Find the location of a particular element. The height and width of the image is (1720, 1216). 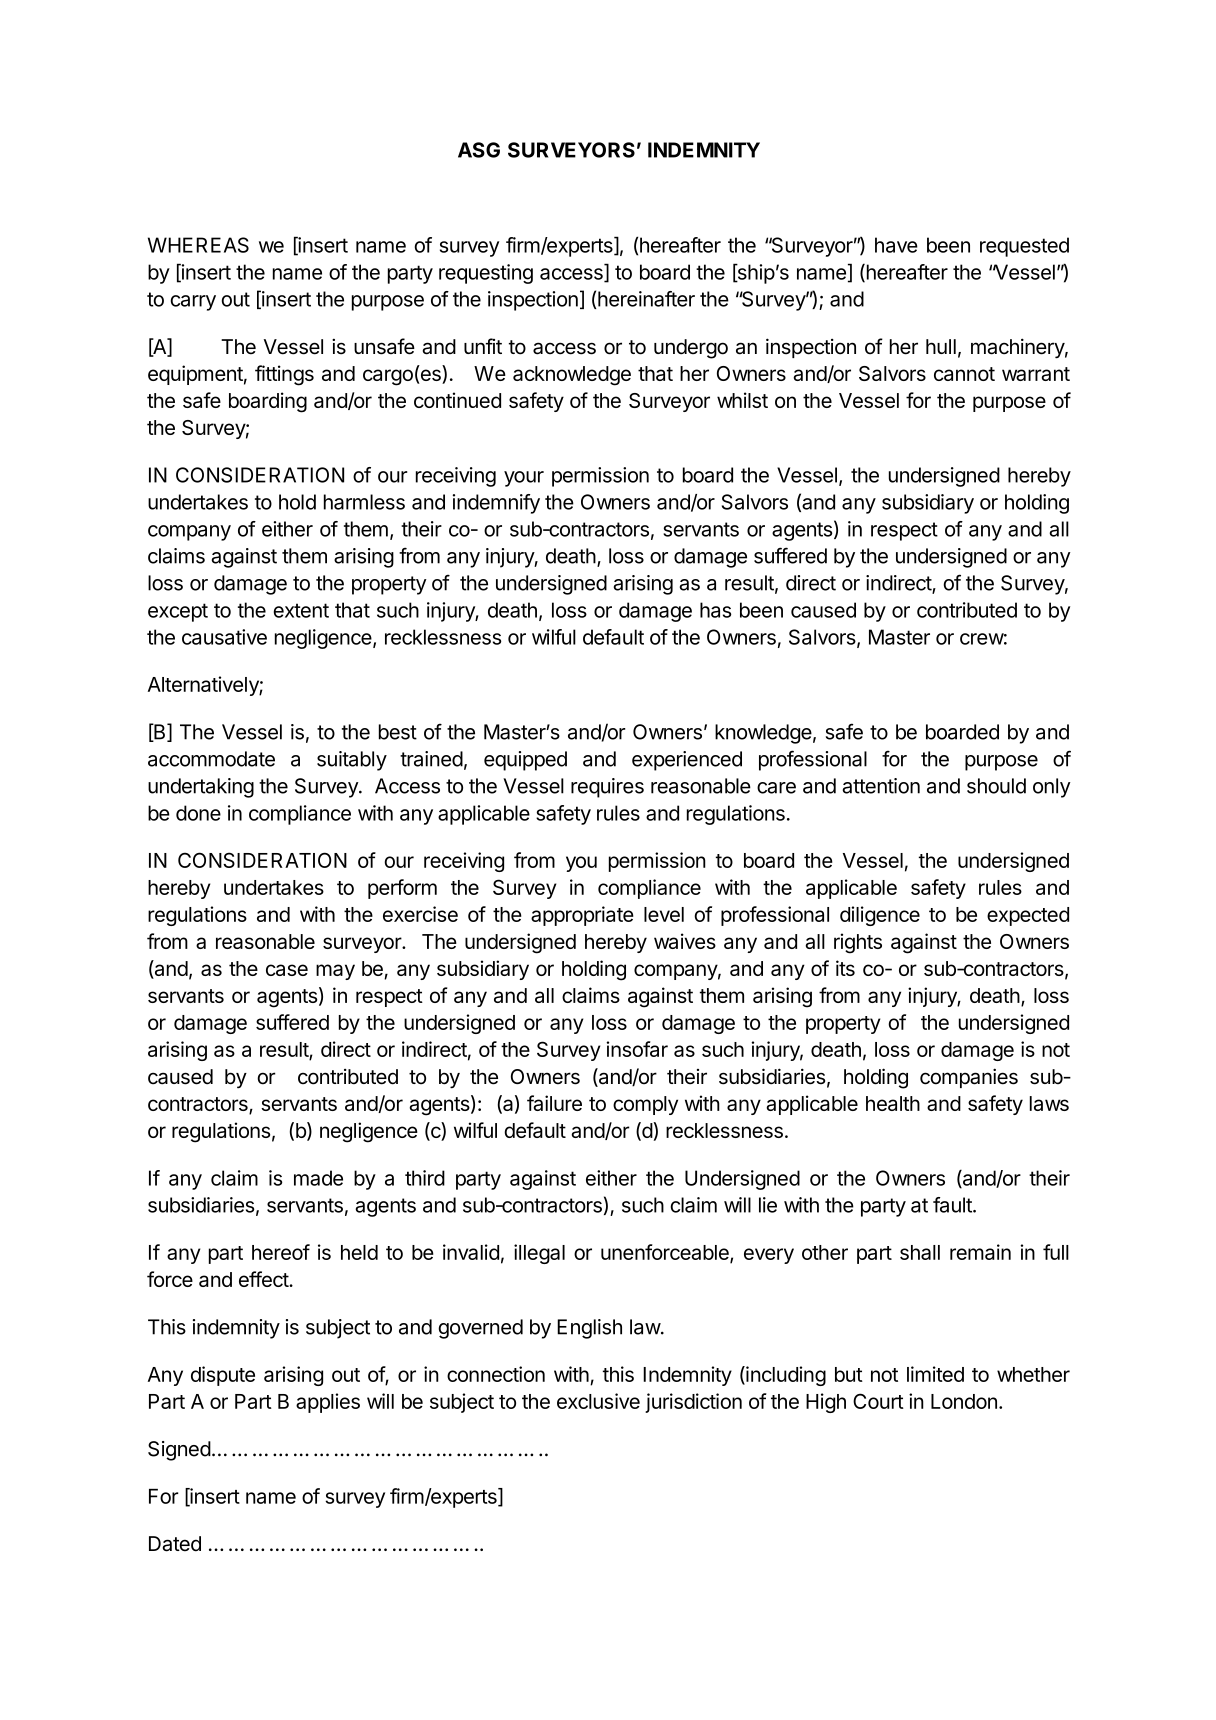

done is located at coordinates (198, 813).
